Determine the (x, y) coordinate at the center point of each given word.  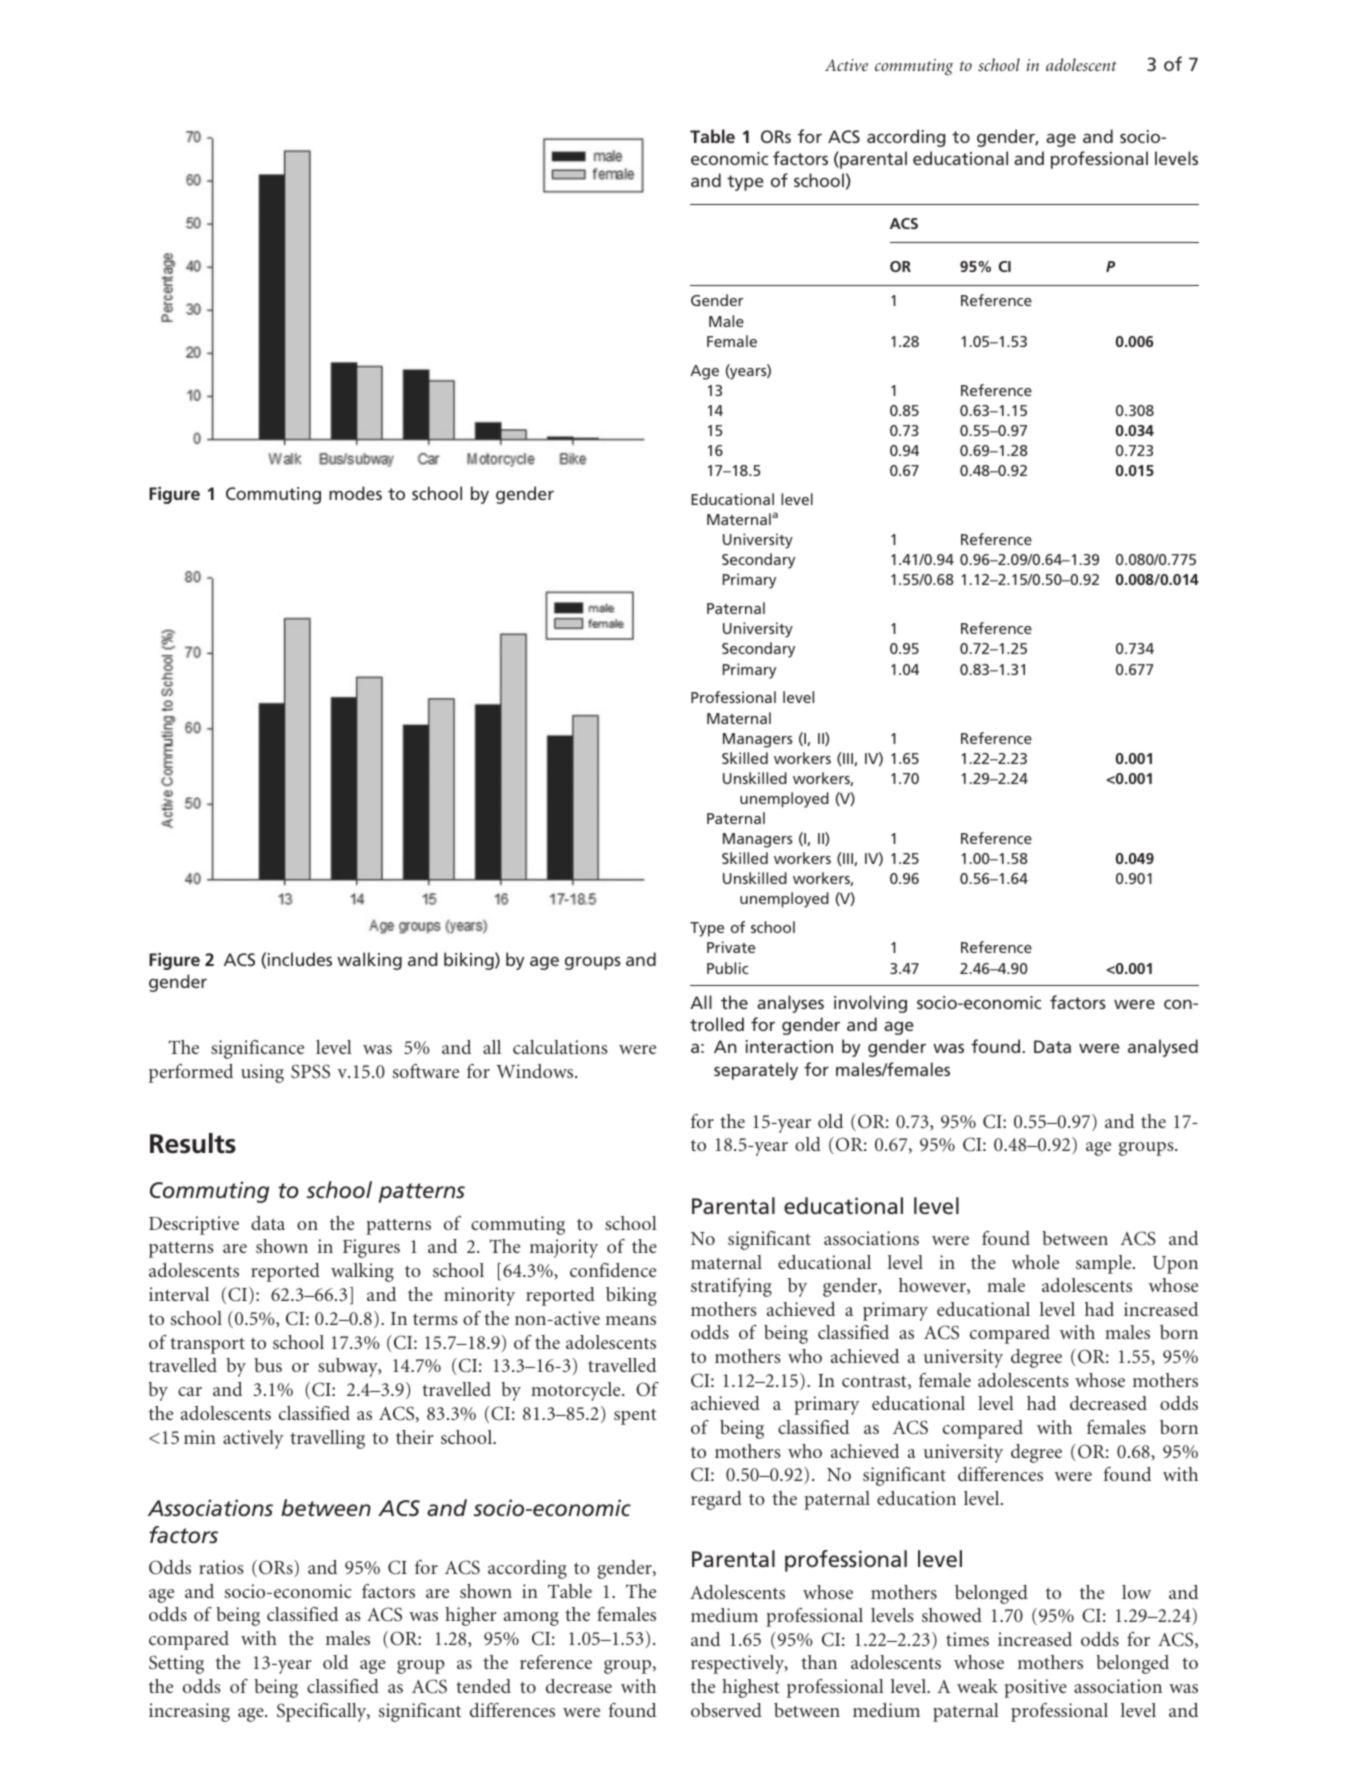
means (631, 1320)
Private (731, 947)
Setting (176, 1664)
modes (355, 493)
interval (179, 1294)
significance (257, 1049)
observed (726, 1710)
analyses (790, 1004)
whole (1035, 1262)
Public (727, 968)
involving (870, 1004)
